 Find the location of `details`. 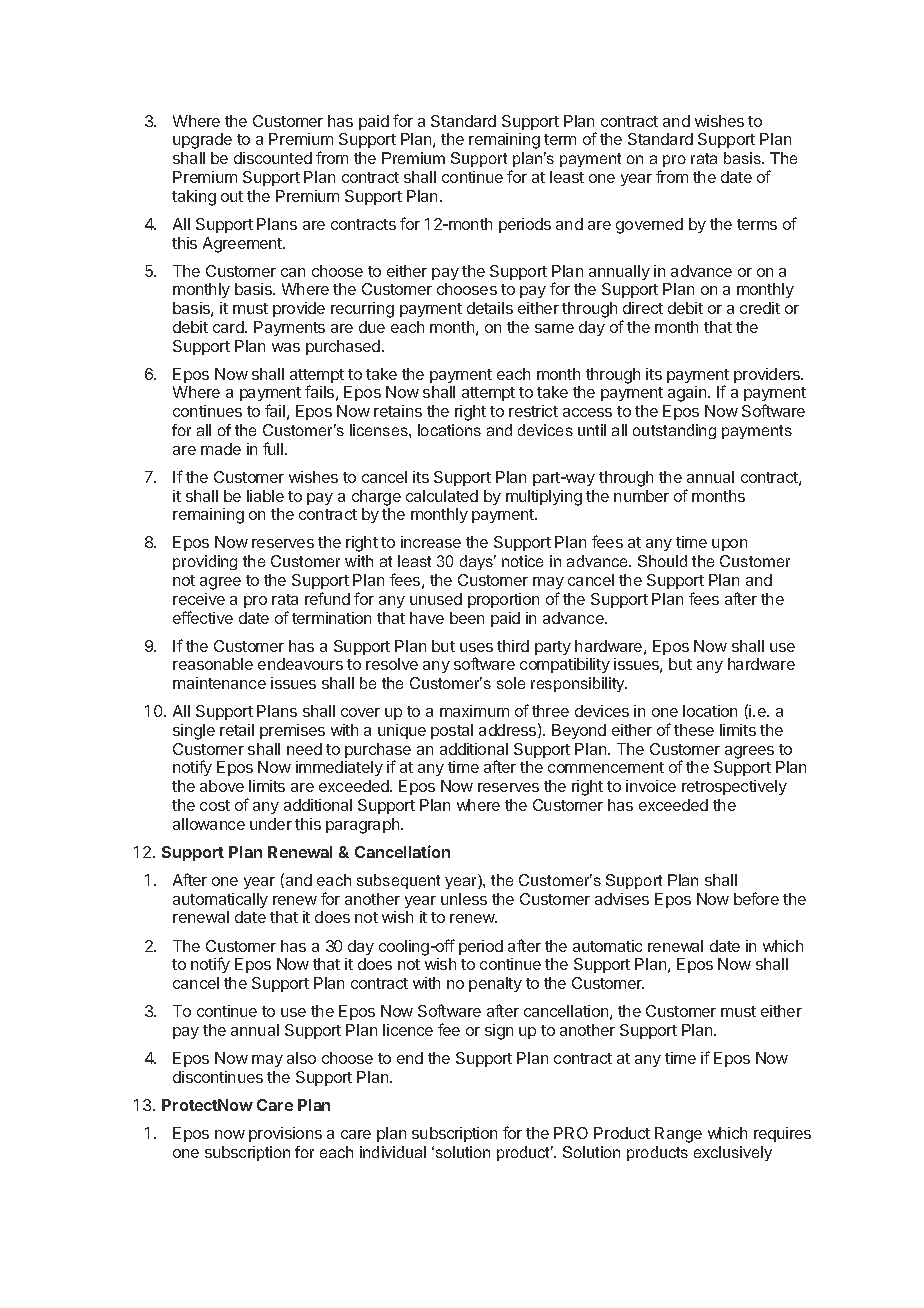

details is located at coordinates (490, 308).
